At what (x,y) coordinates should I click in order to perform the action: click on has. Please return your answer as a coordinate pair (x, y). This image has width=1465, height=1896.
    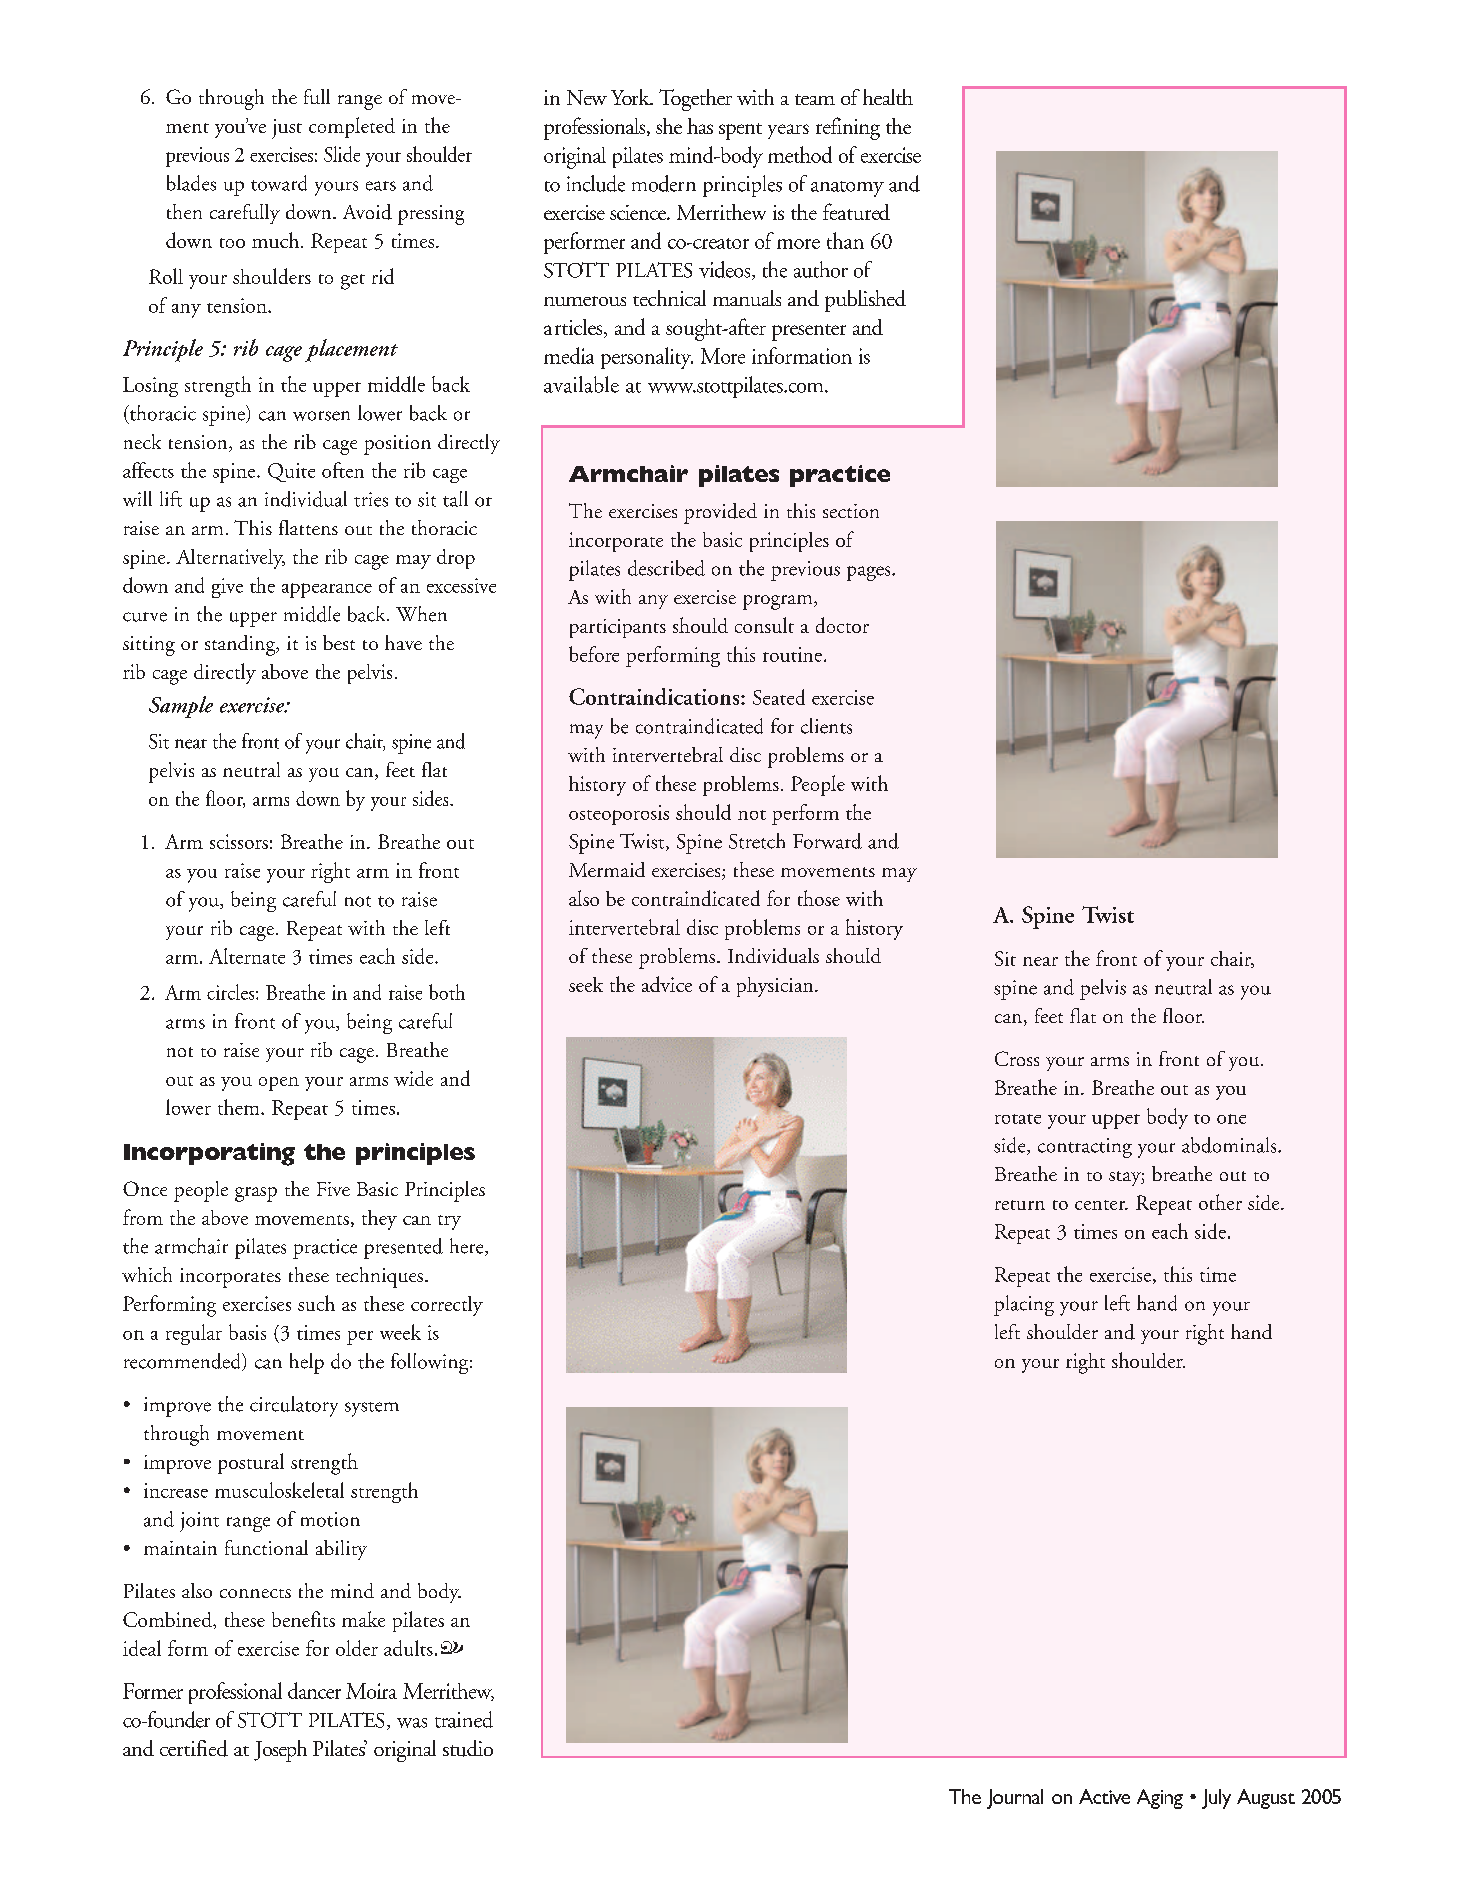
    Looking at the image, I should click on (700, 126).
